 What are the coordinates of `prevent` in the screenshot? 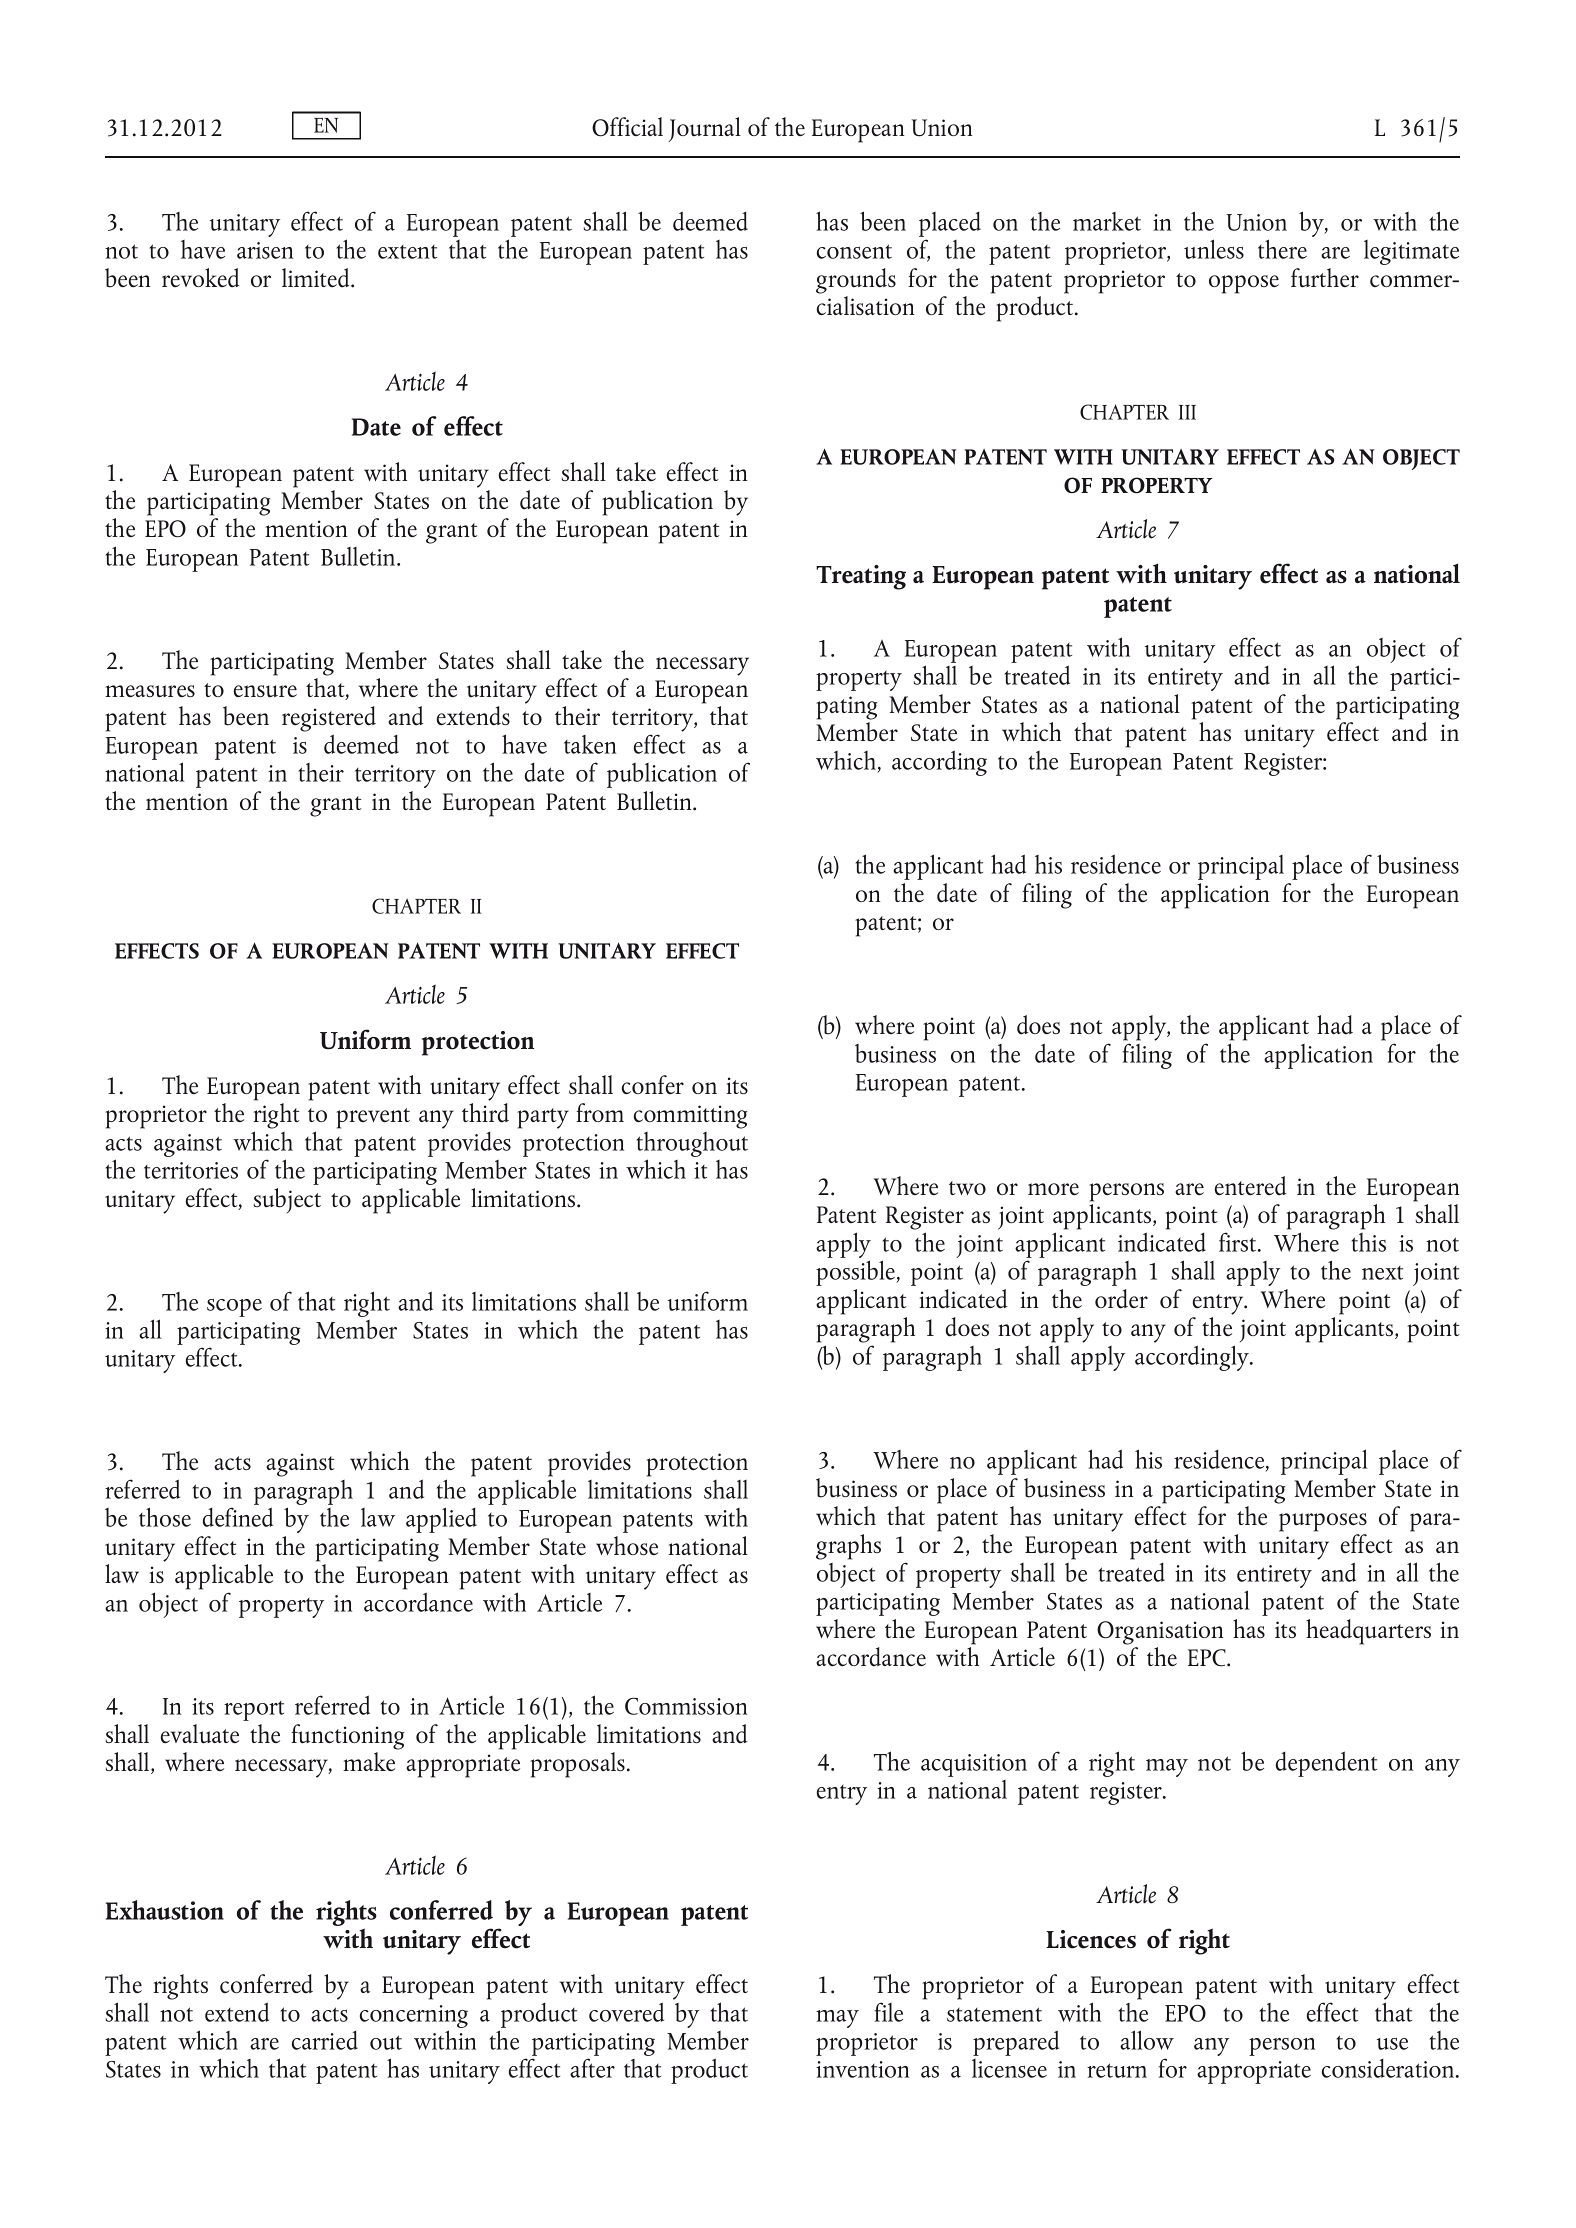 It's located at (373, 1118).
